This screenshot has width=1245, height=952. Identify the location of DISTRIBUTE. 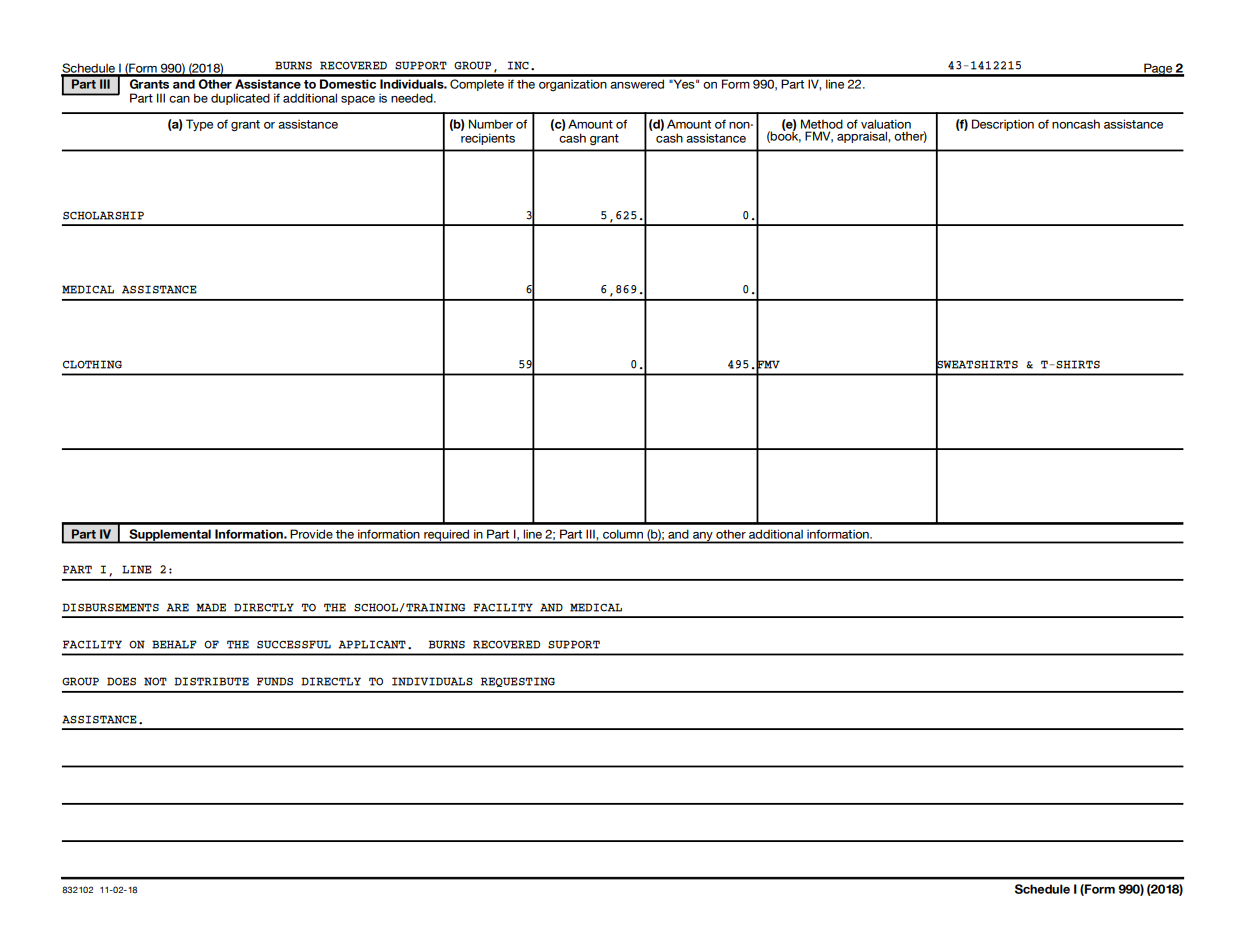
(211, 681).
